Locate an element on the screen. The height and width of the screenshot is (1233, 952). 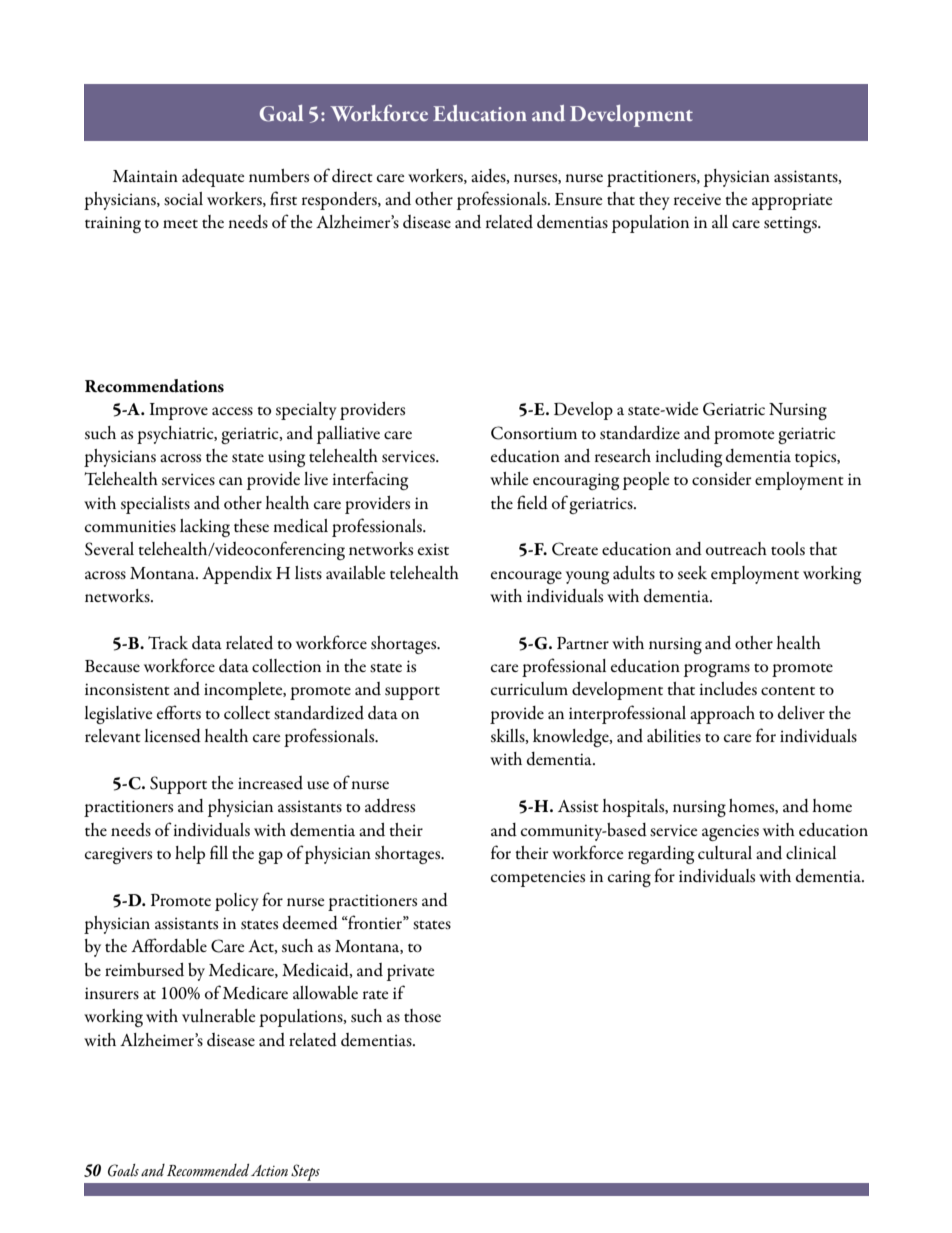
competencies is located at coordinates (538, 878).
